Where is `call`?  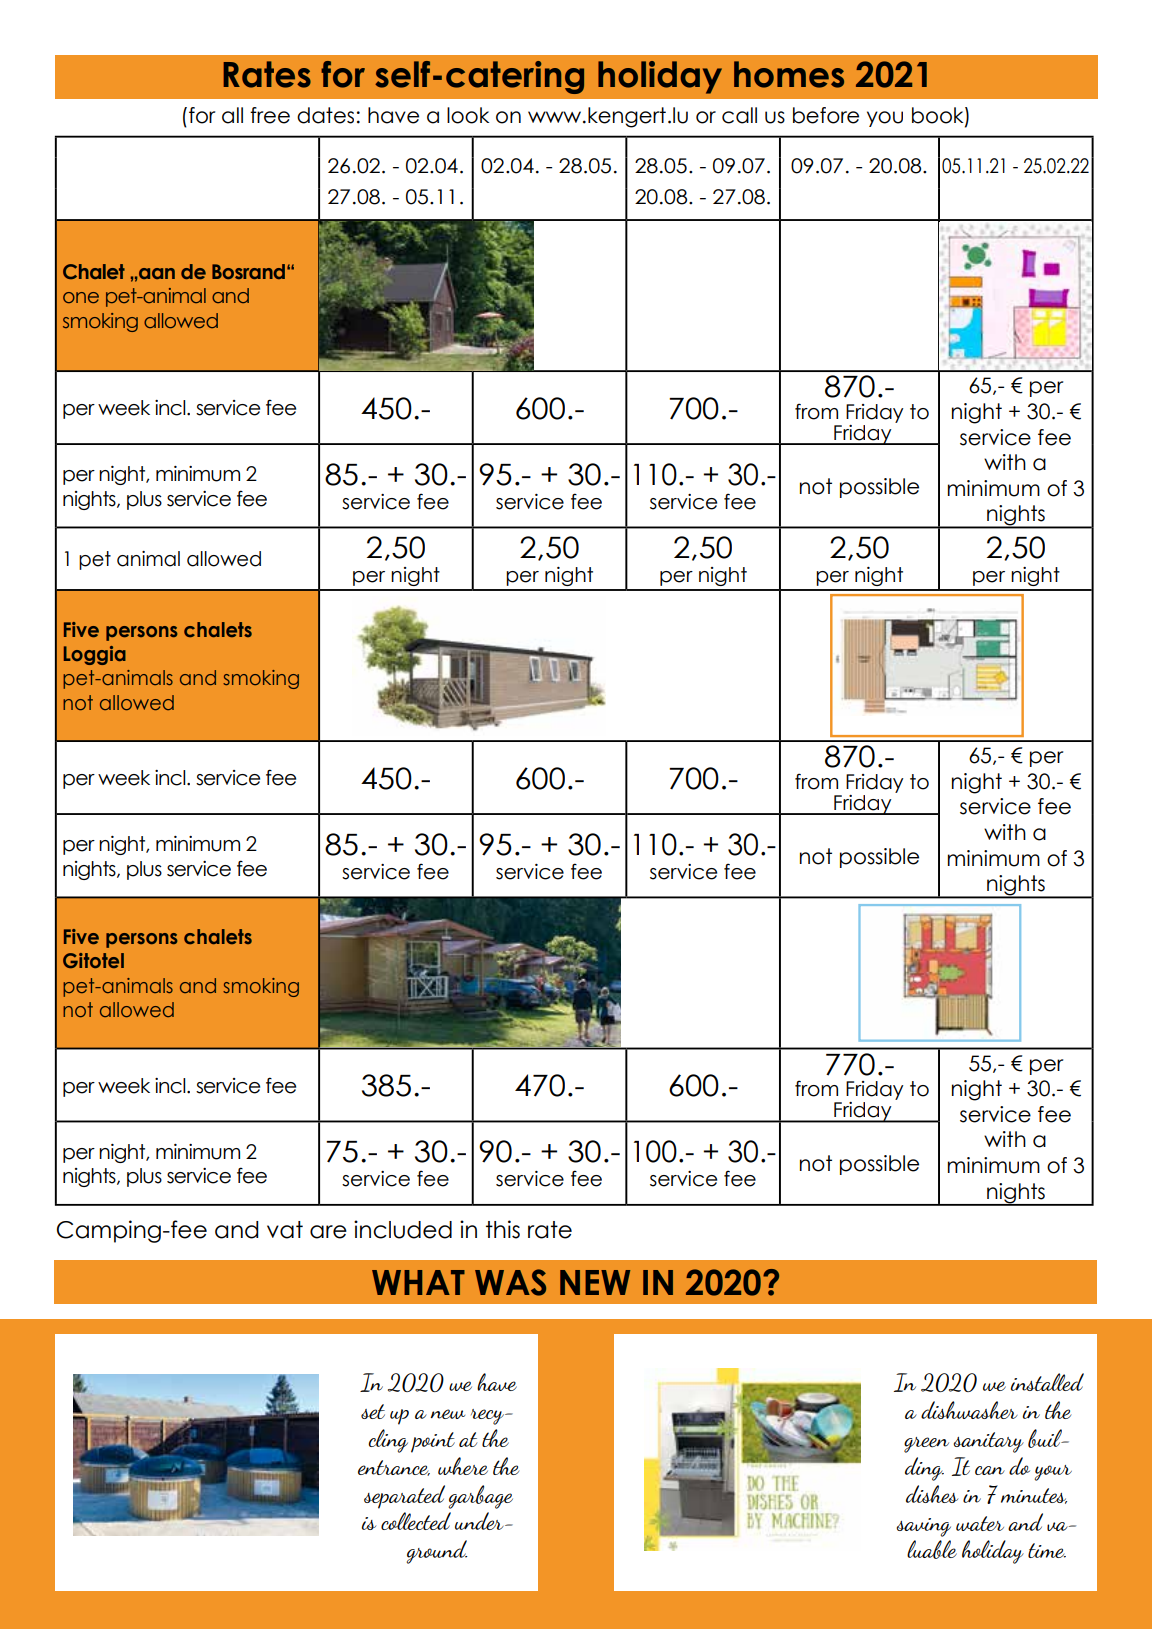
call is located at coordinates (739, 115).
